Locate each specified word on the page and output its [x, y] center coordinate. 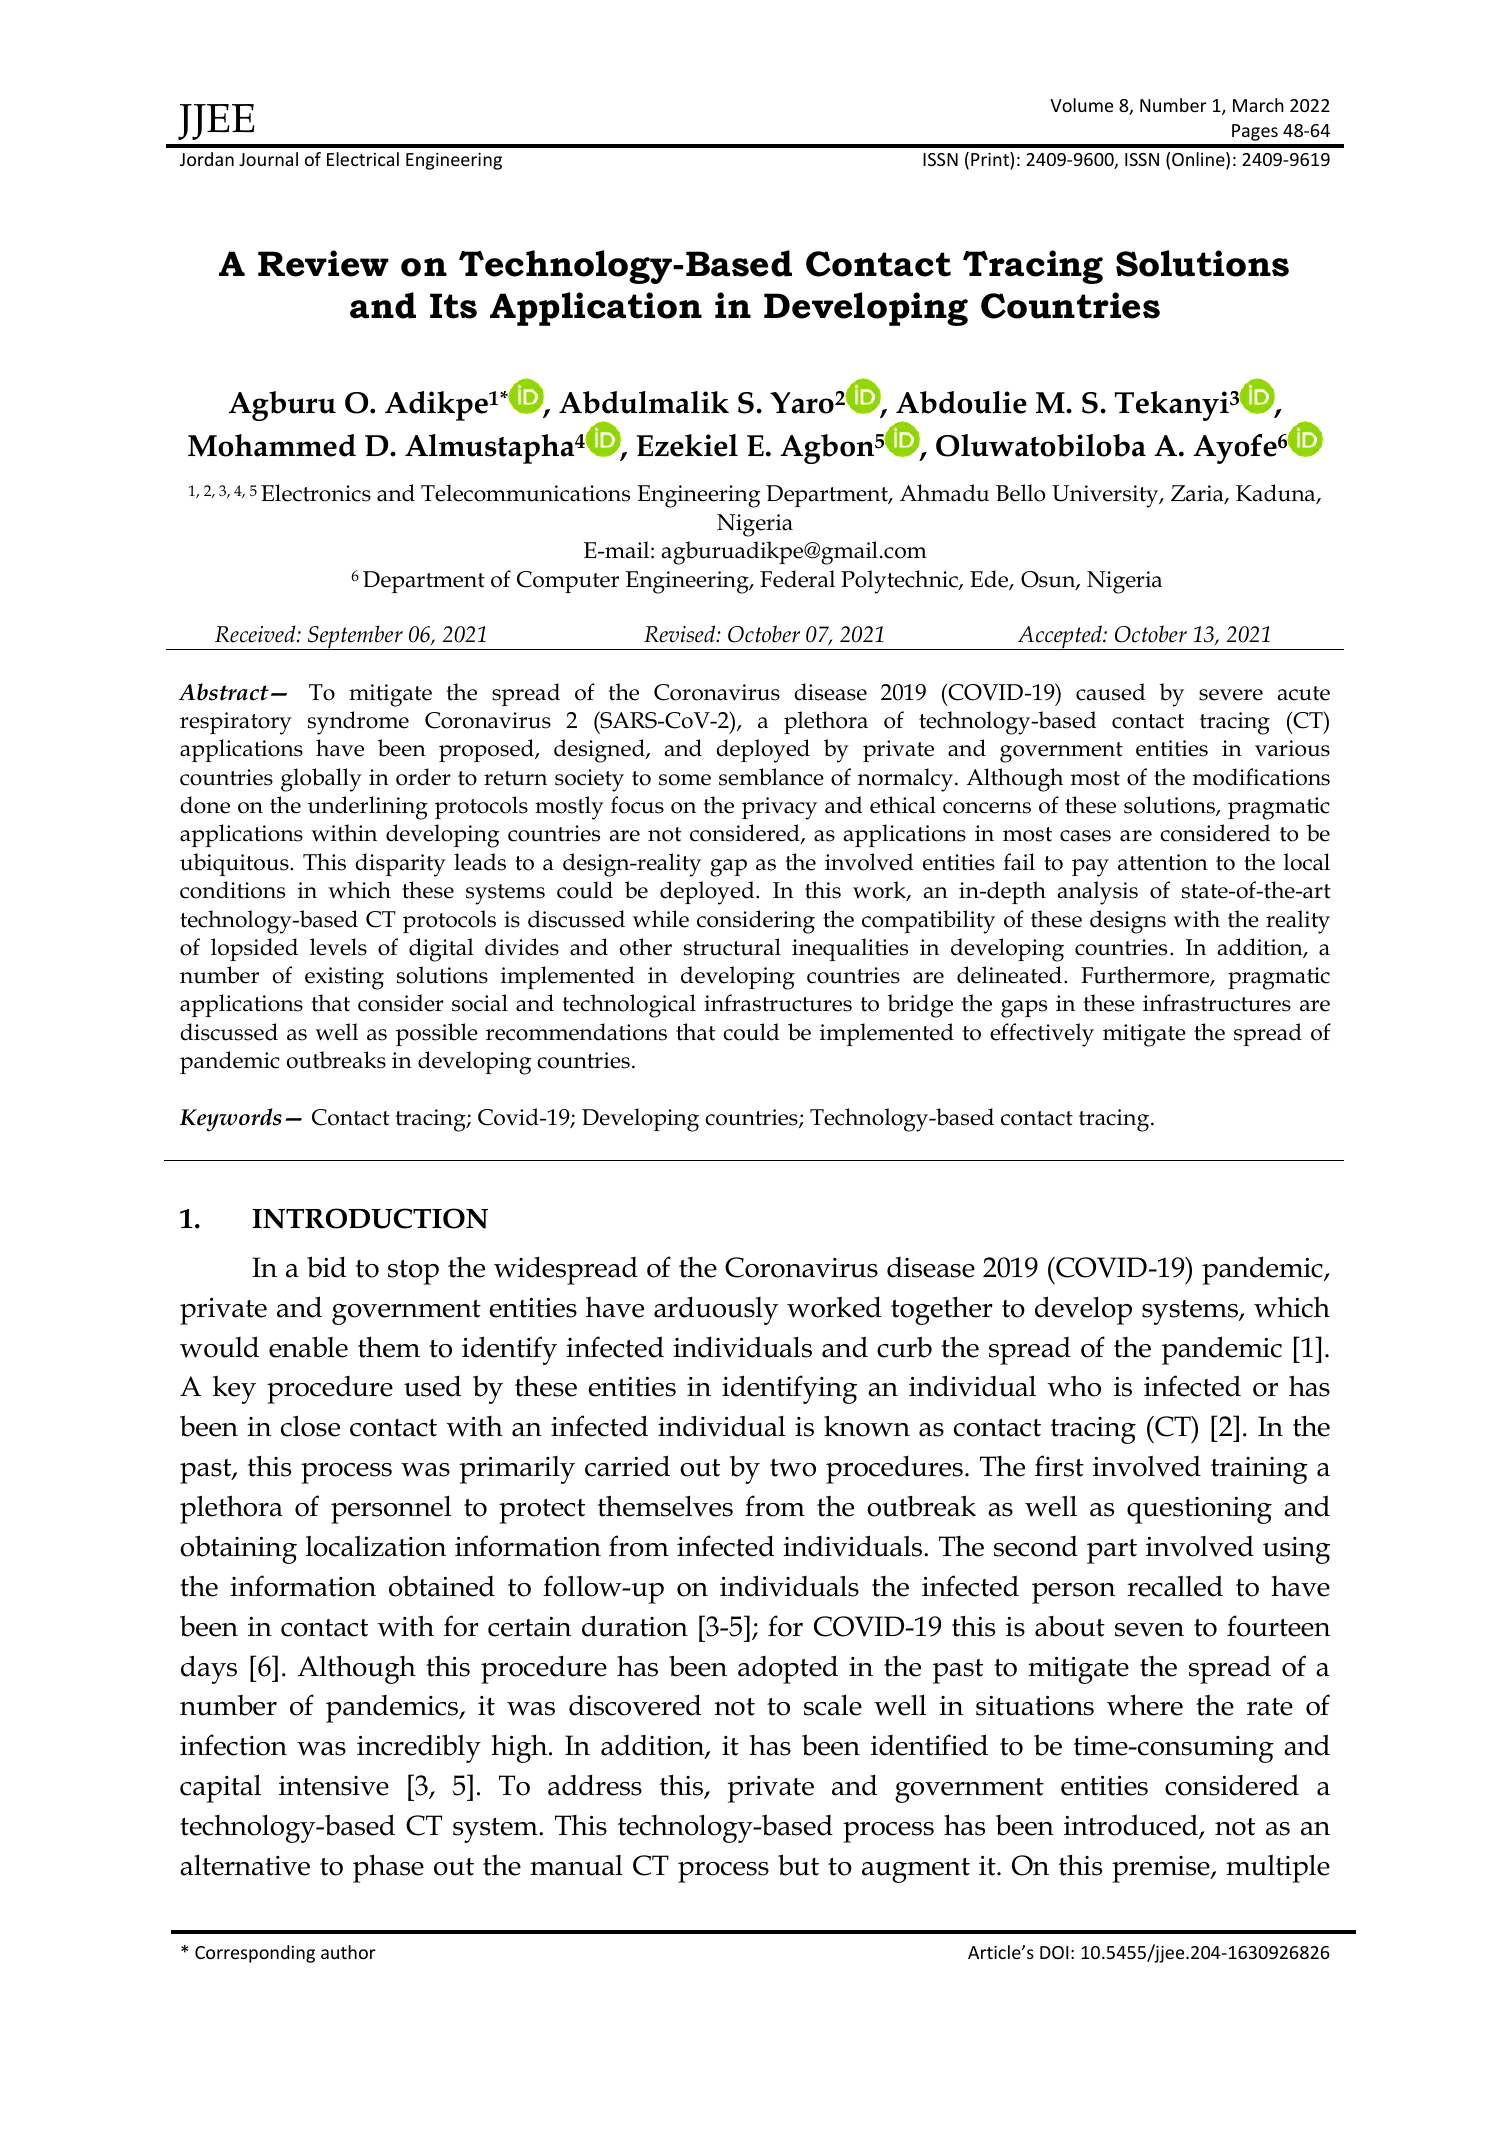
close [310, 1426]
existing [344, 978]
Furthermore [1146, 976]
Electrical [363, 159]
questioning [1199, 1510]
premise [1162, 1869]
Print [991, 160]
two [793, 1468]
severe [1231, 695]
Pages [1255, 132]
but [798, 1865]
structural [732, 947]
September [355, 637]
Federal [797, 579]
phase [388, 1868]
